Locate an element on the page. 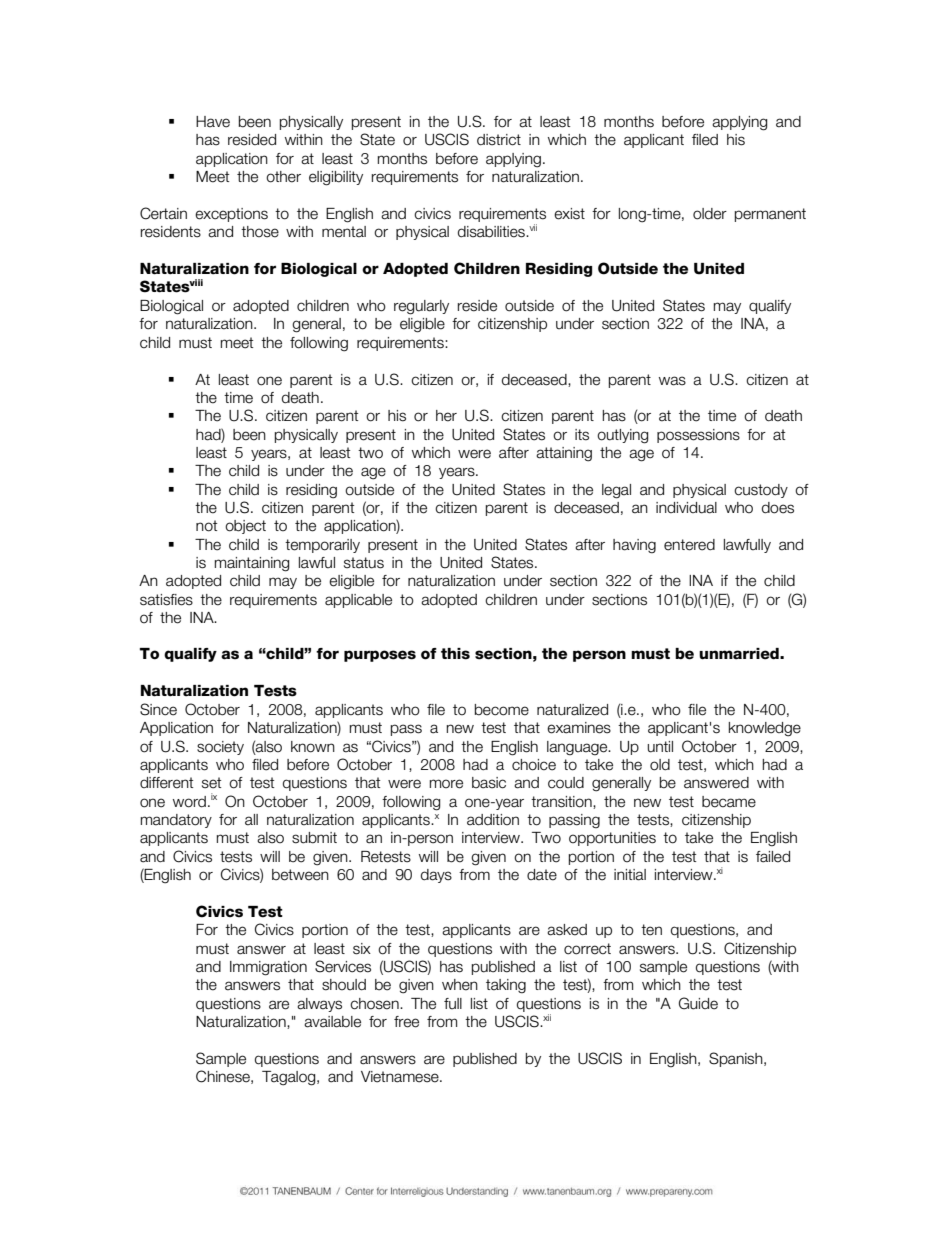  society is located at coordinates (220, 748).
